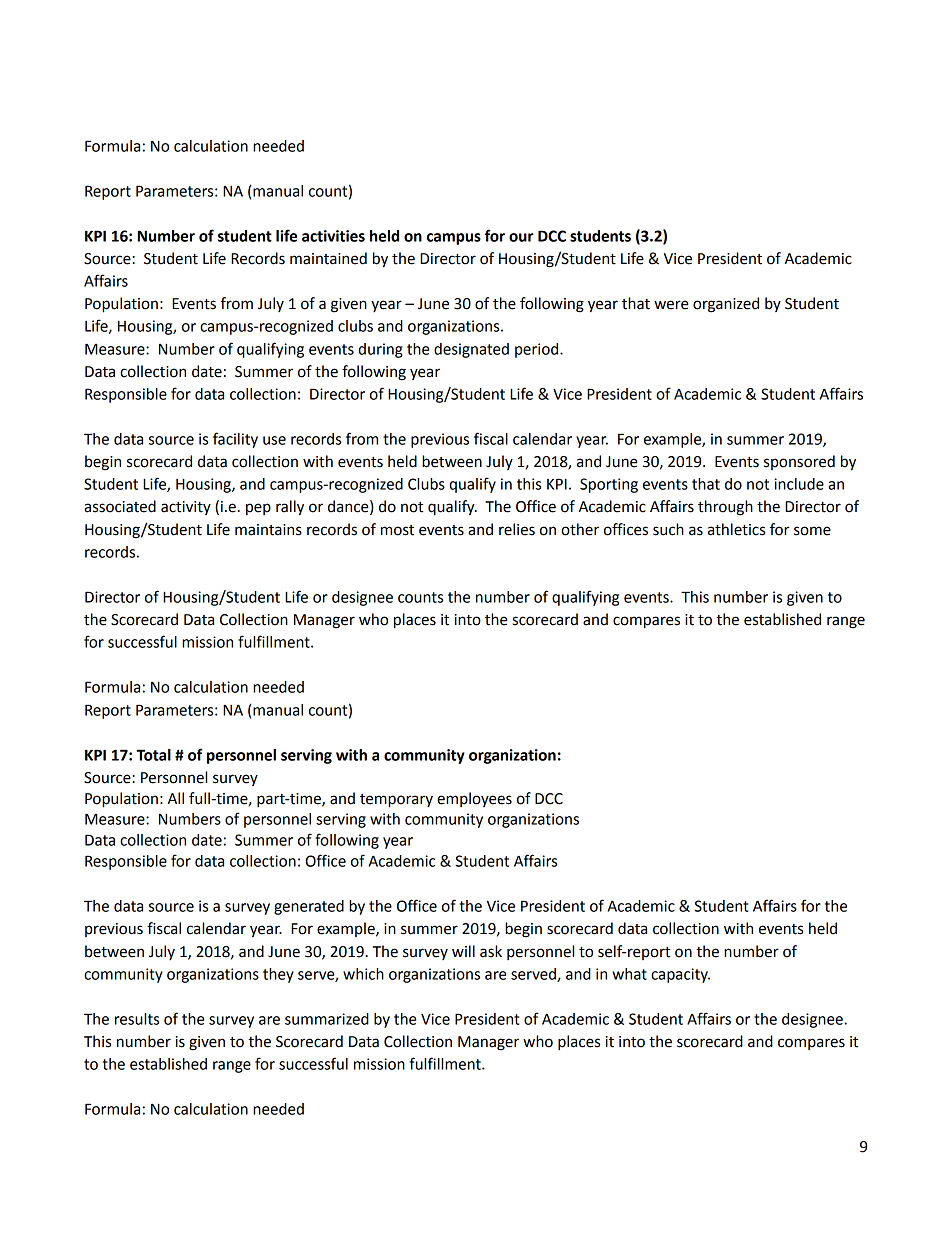  What do you see at coordinates (328, 258) in the screenshot?
I see `maintained` at bounding box center [328, 258].
